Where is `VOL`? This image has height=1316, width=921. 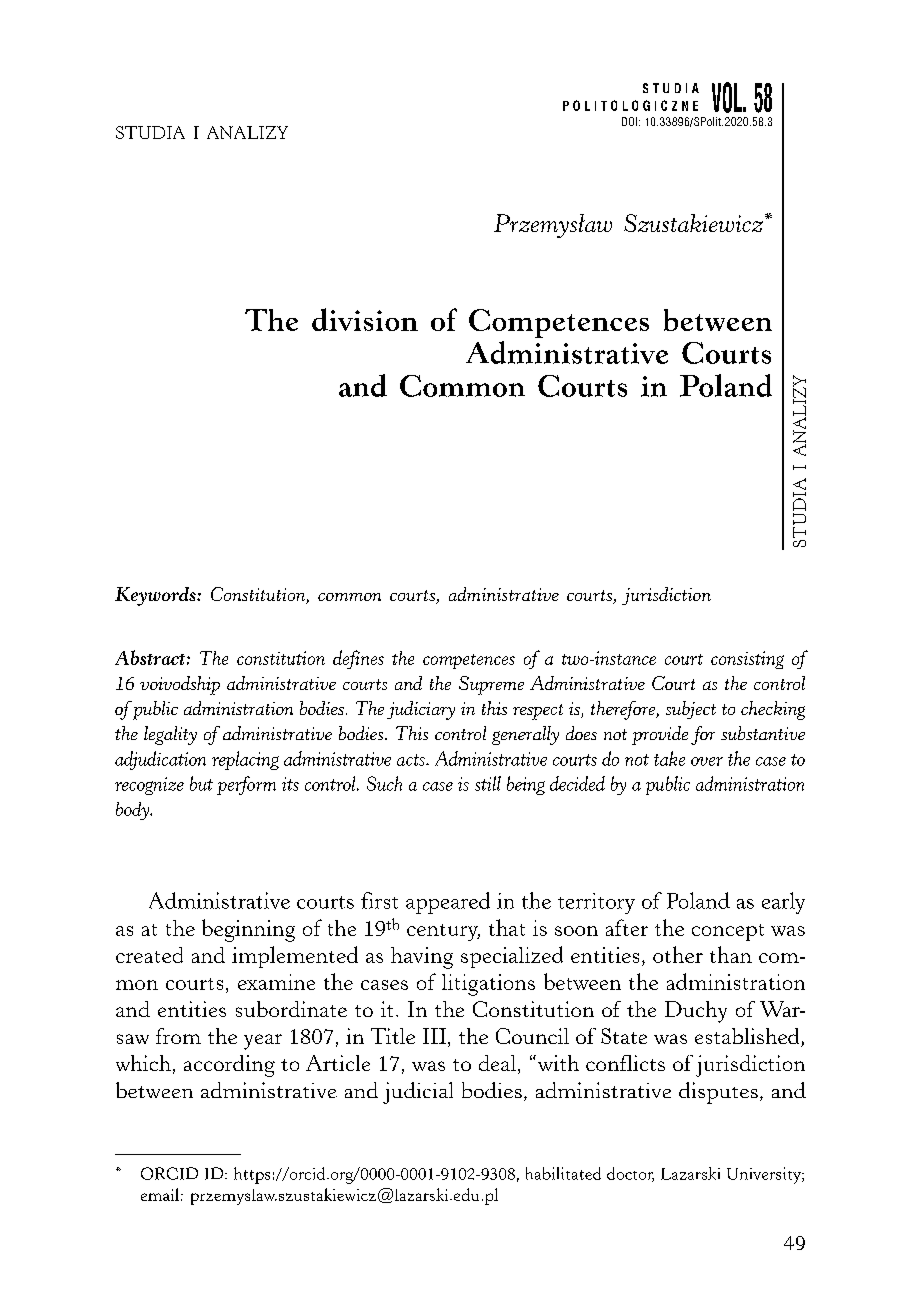
VOL is located at coordinates (728, 97).
